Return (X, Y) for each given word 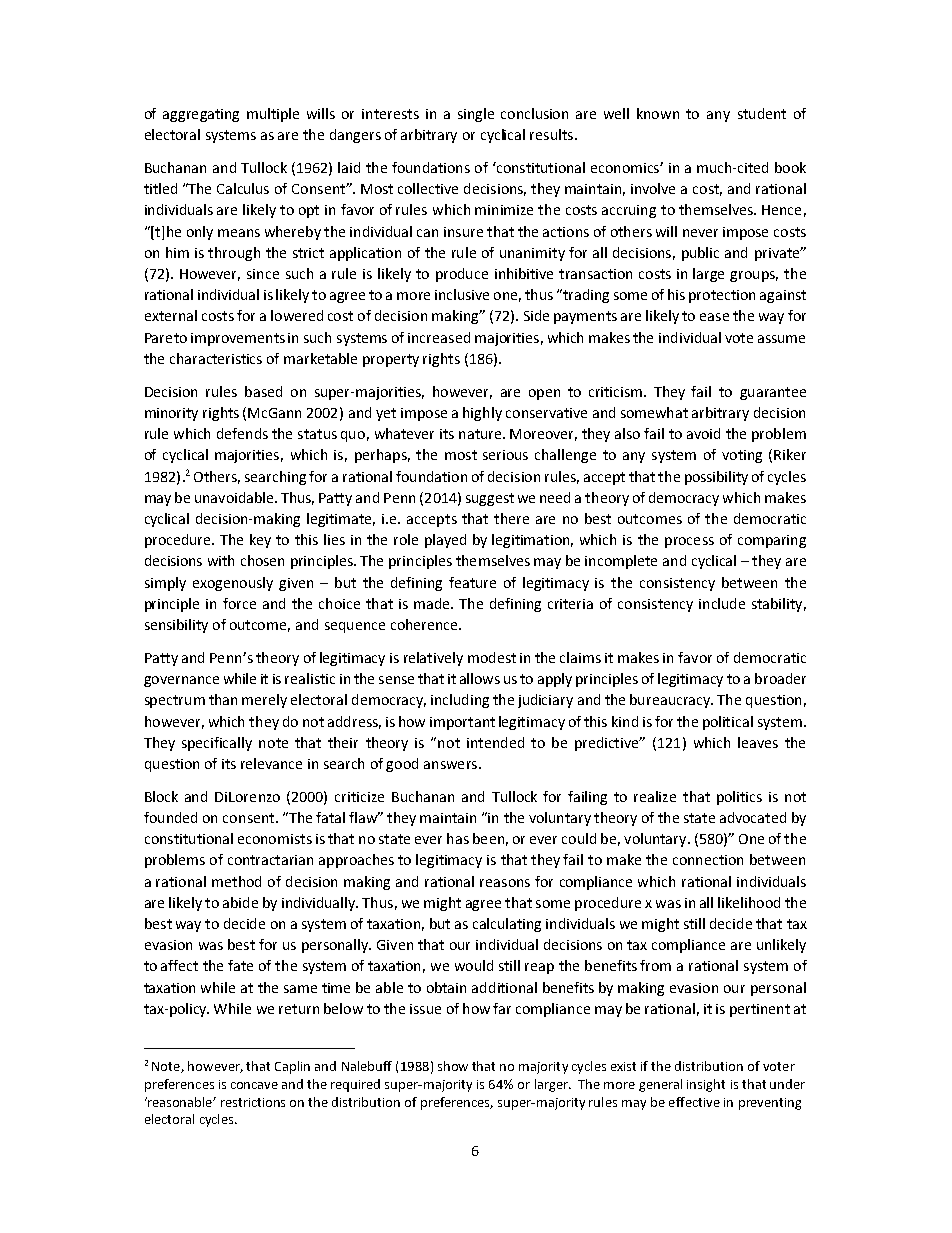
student (762, 113)
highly (482, 414)
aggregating (201, 115)
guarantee (773, 393)
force (239, 603)
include (722, 603)
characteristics (216, 358)
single (476, 115)
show (453, 1066)
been (488, 838)
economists (275, 839)
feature (472, 582)
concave (254, 1085)
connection (708, 860)
